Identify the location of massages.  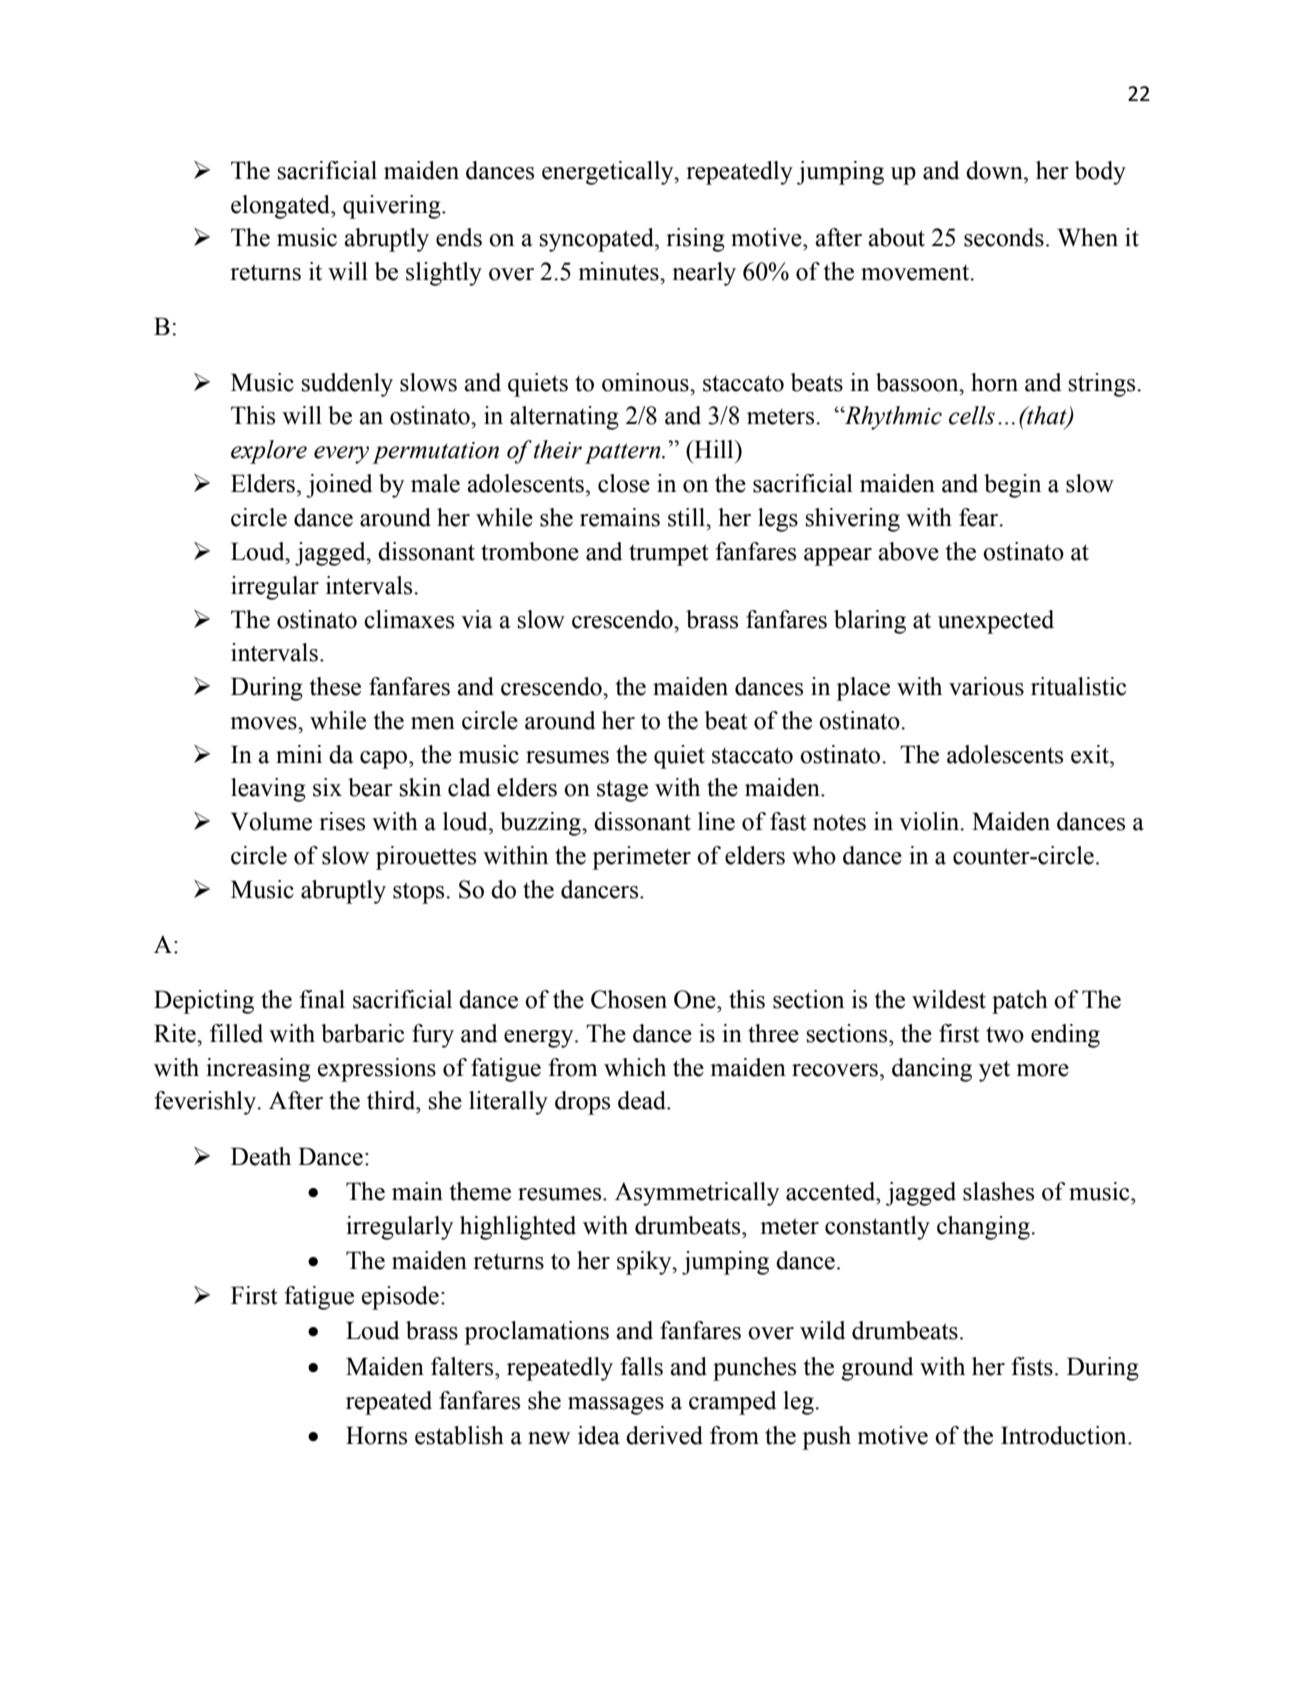
(616, 1406).
